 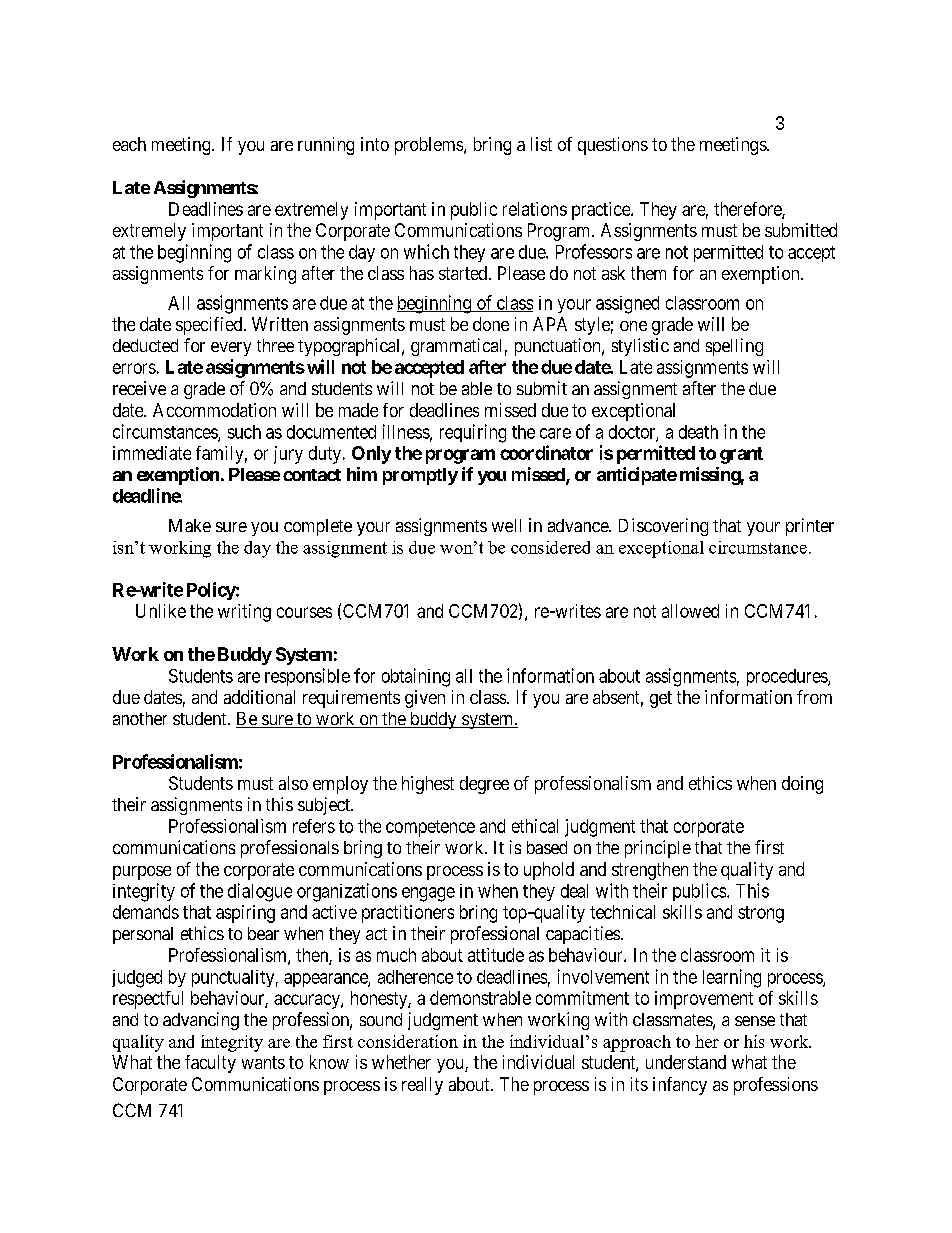 I want to click on writing, so click(x=244, y=613).
